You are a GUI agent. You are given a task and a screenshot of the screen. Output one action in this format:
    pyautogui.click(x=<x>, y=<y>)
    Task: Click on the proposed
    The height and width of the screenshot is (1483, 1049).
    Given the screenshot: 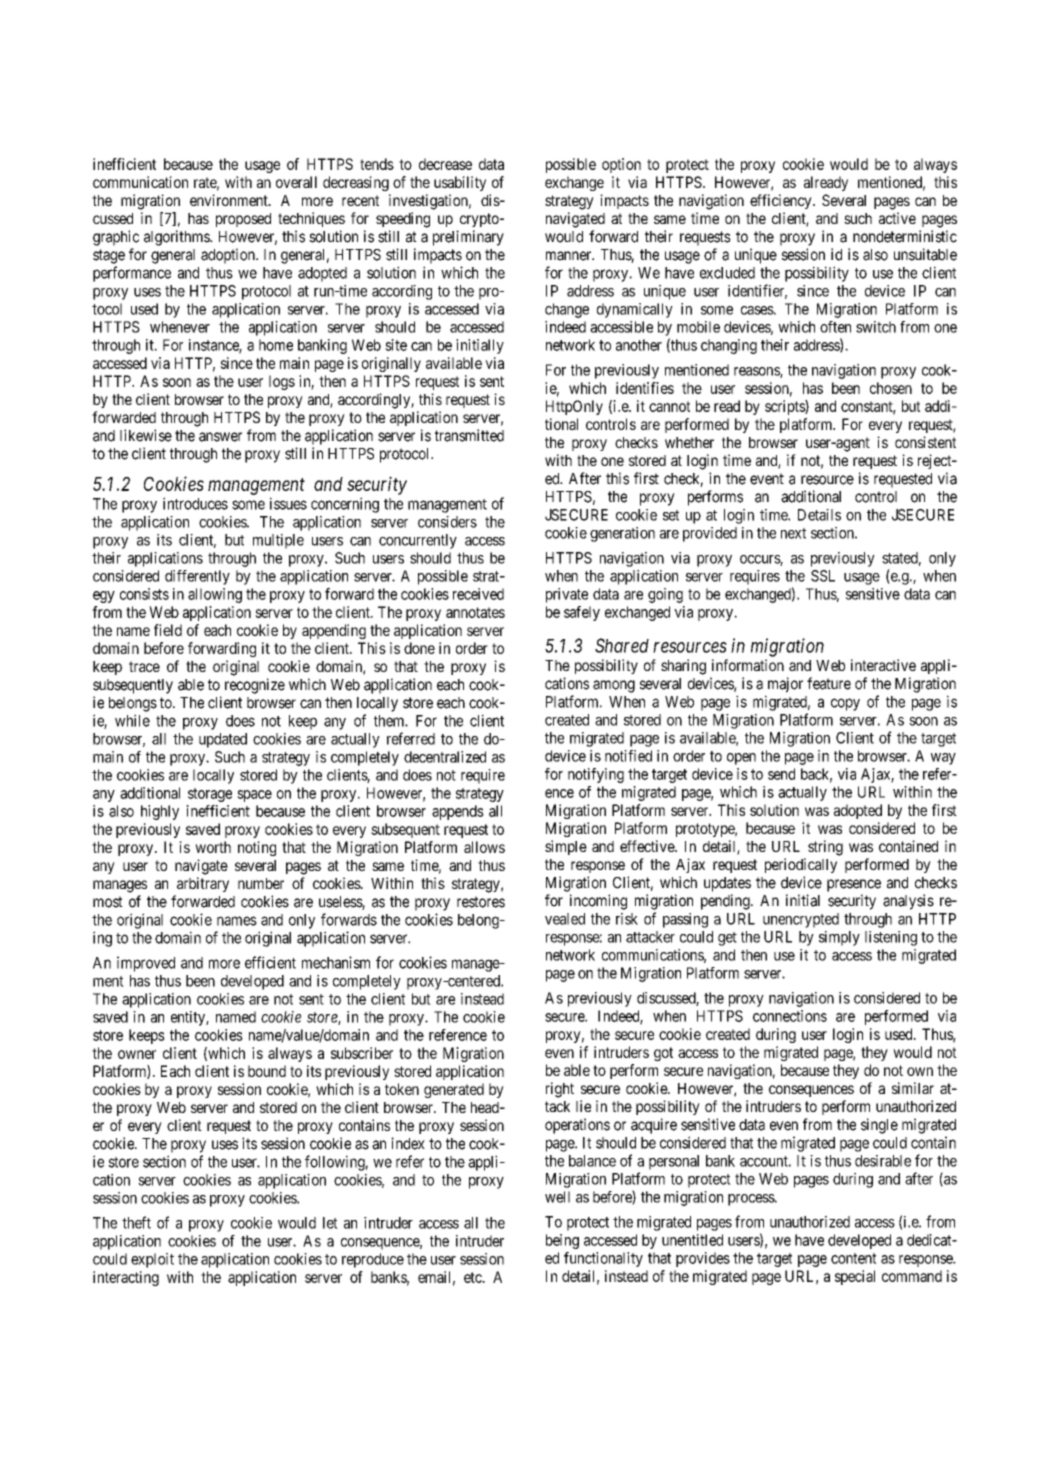 What is the action you would take?
    pyautogui.click(x=243, y=220)
